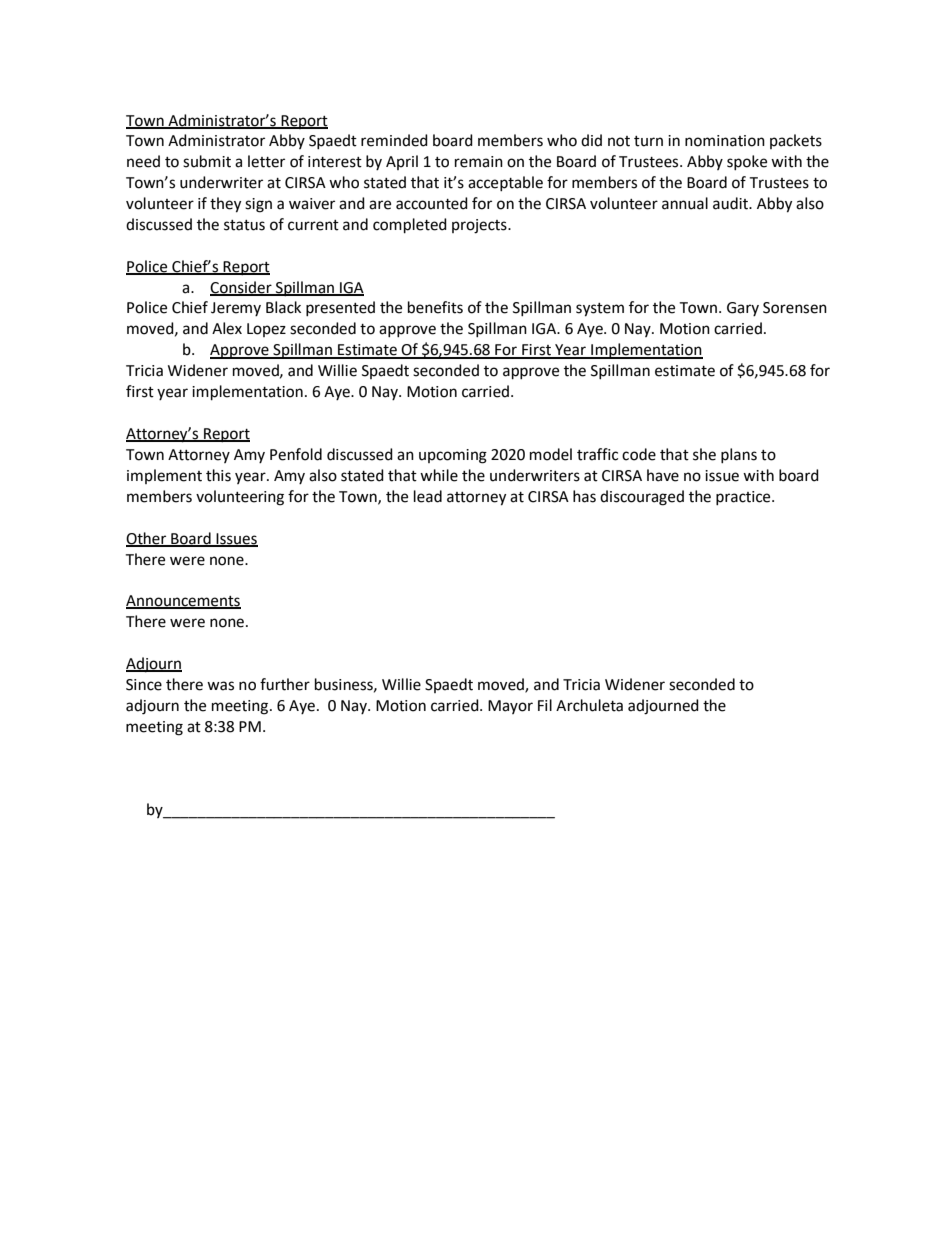  What do you see at coordinates (207, 161) in the screenshot?
I see `submit` at bounding box center [207, 161].
